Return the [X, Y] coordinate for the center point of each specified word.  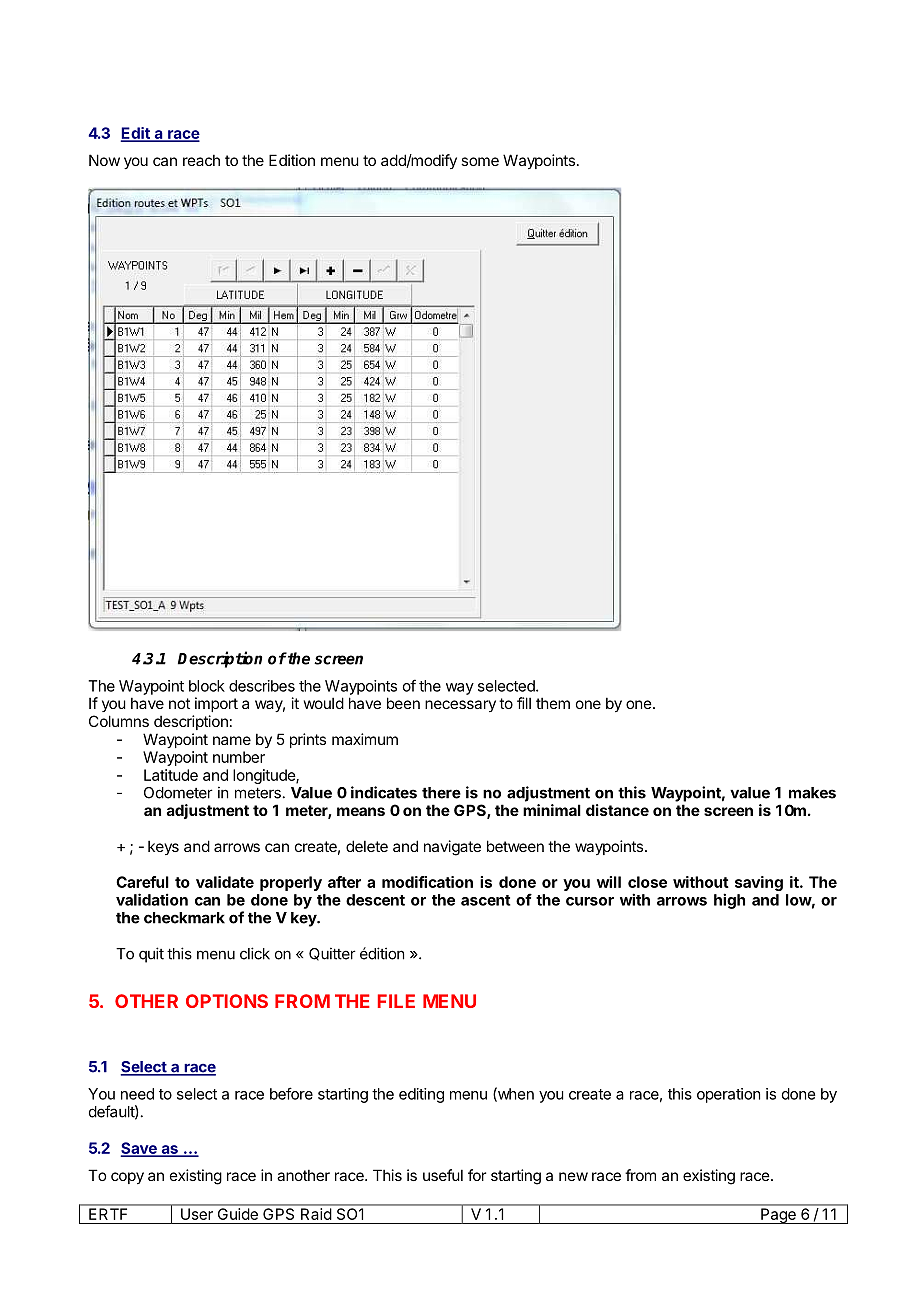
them [553, 703]
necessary [460, 706]
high [729, 901]
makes [812, 793]
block [207, 686]
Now [104, 160]
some [480, 161]
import [216, 704]
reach [201, 160]
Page [778, 1216]
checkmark [184, 918]
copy [127, 1178]
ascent [486, 900]
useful [443, 1175]
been [403, 703]
